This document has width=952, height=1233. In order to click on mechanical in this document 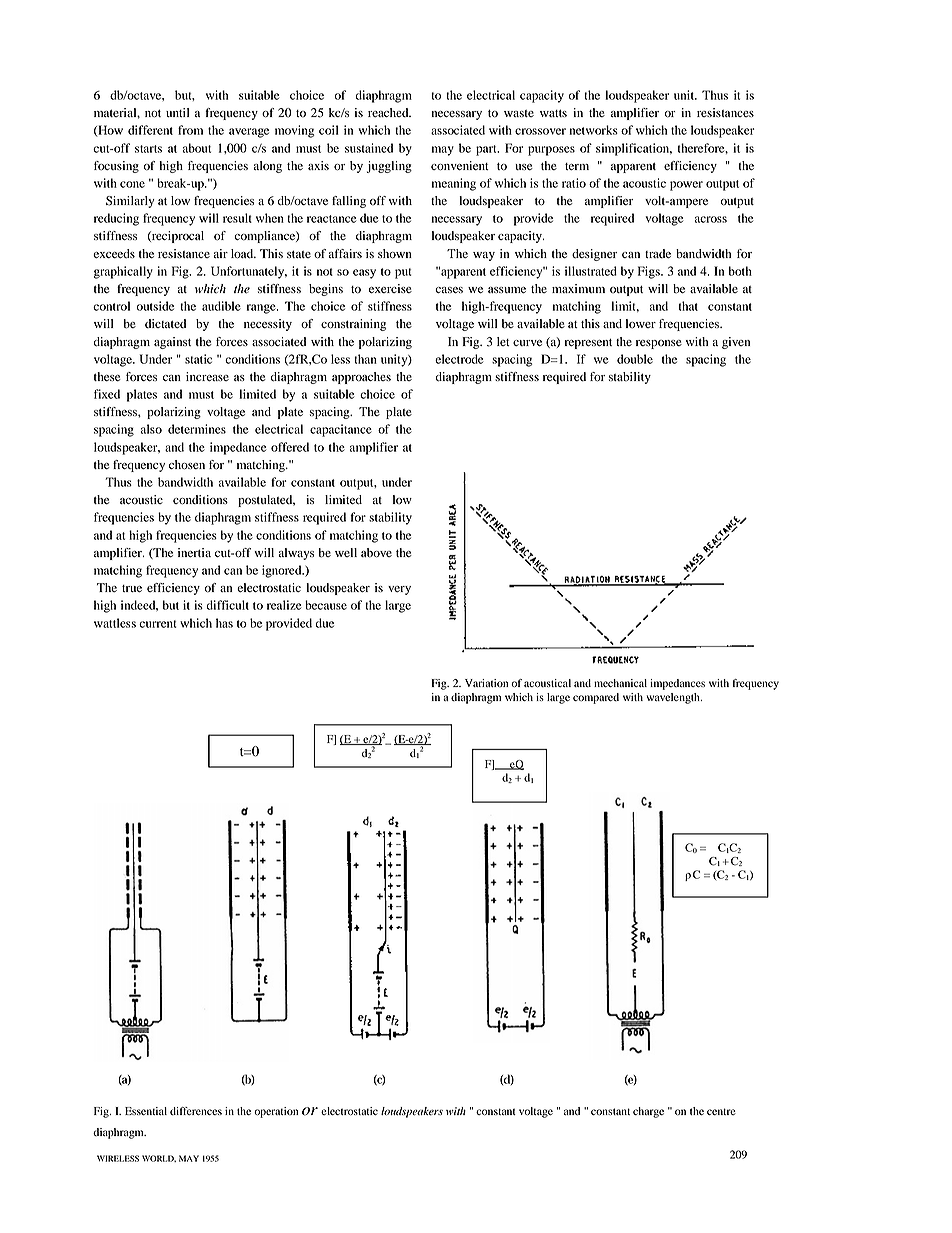, I will do `click(620, 683)`.
